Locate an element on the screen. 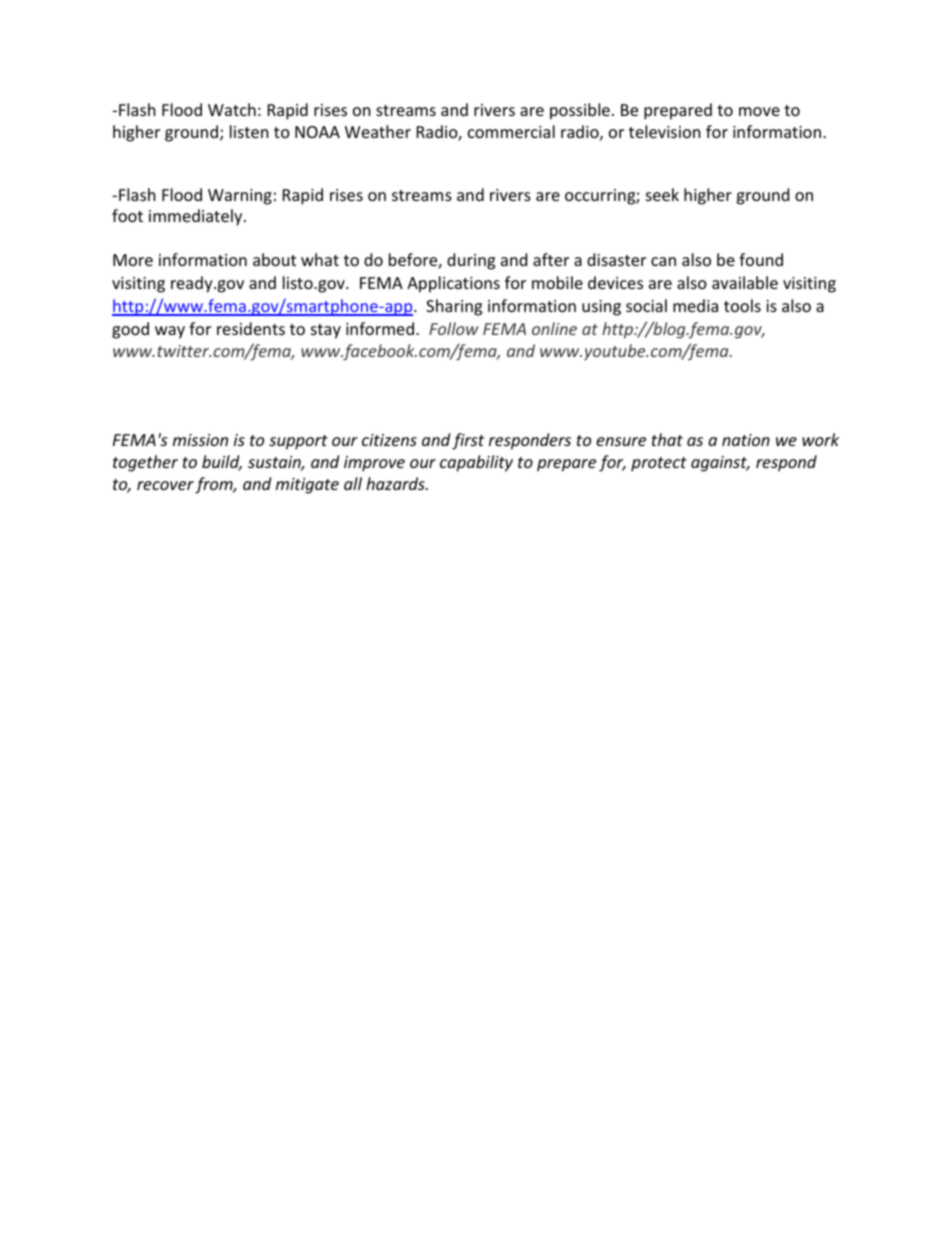 This screenshot has height=1233, width=952. about is located at coordinates (274, 259).
